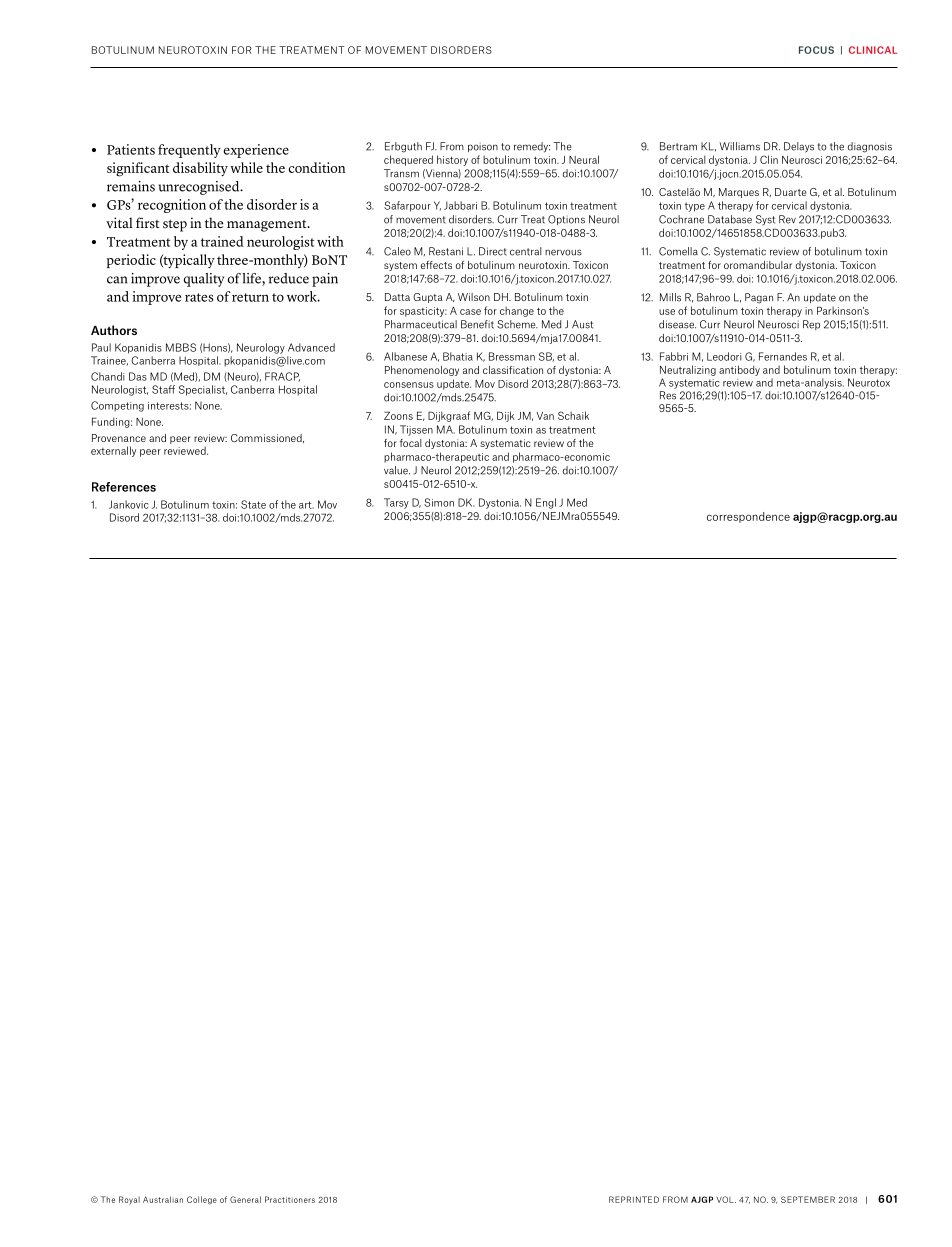 The width and height of the page is (952, 1247). I want to click on Fernandes, so click(783, 356).
